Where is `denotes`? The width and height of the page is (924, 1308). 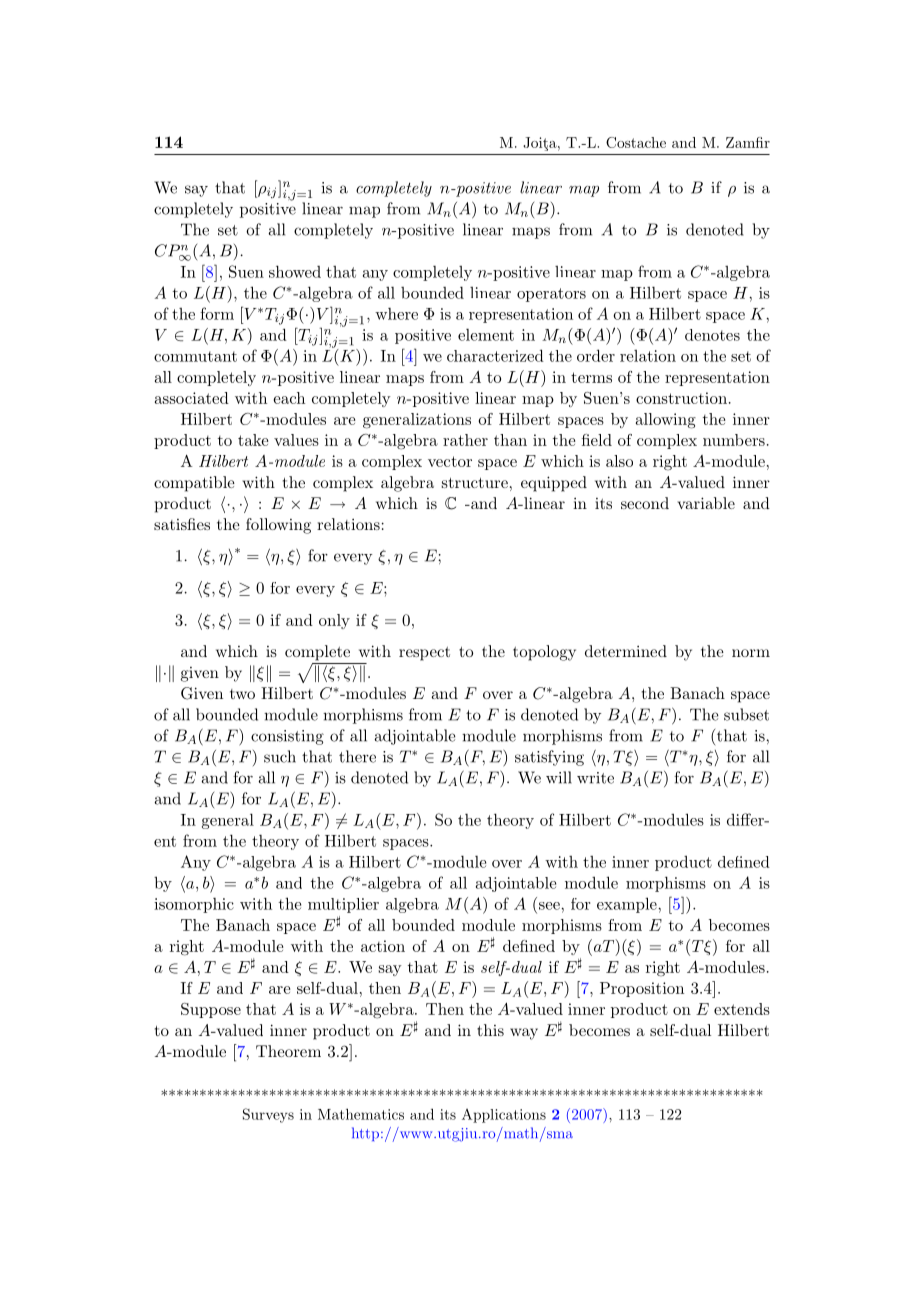
denotes is located at coordinates (712, 335).
